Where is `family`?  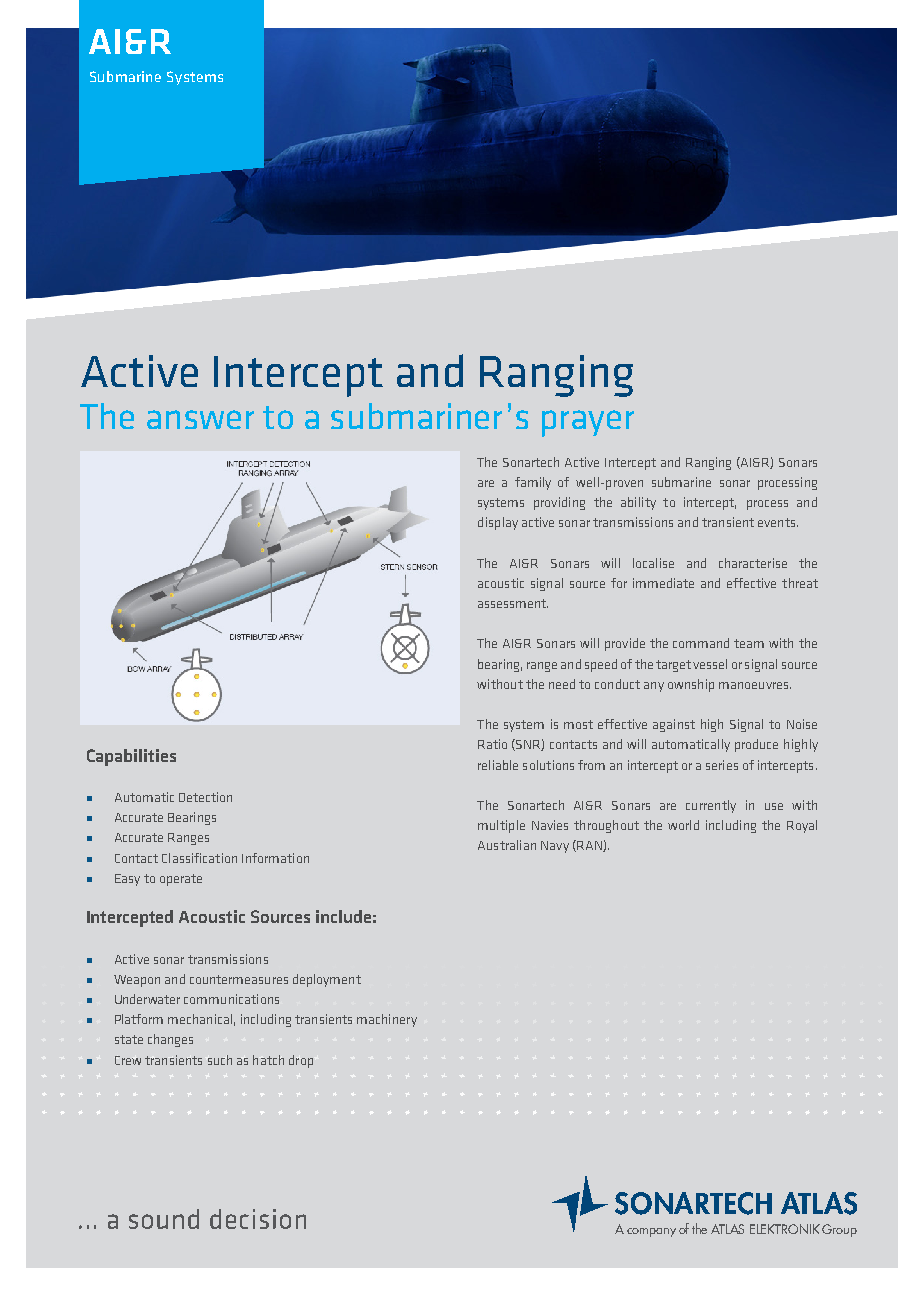
family is located at coordinates (533, 483).
